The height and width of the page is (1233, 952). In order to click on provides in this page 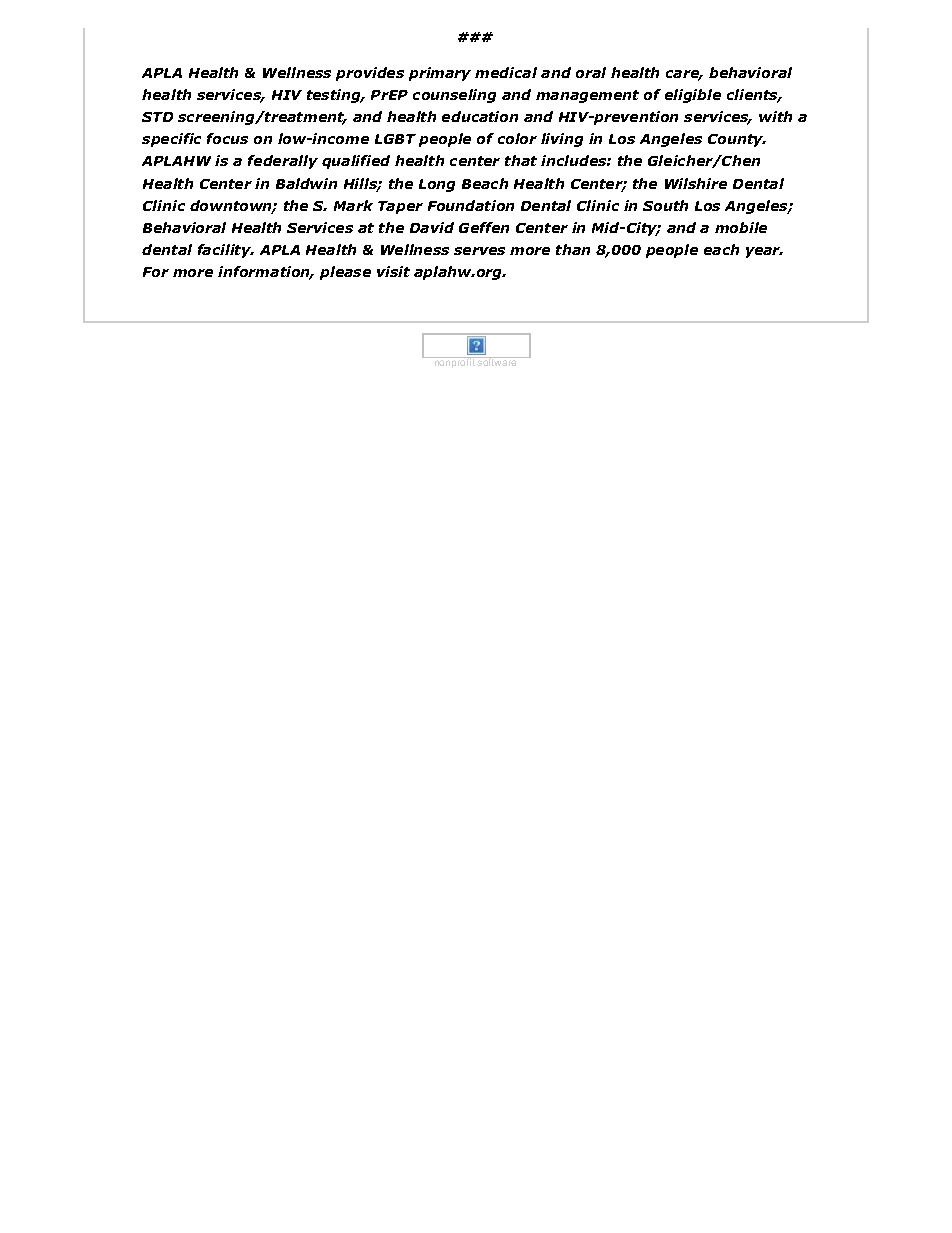, I will do `click(370, 74)`.
